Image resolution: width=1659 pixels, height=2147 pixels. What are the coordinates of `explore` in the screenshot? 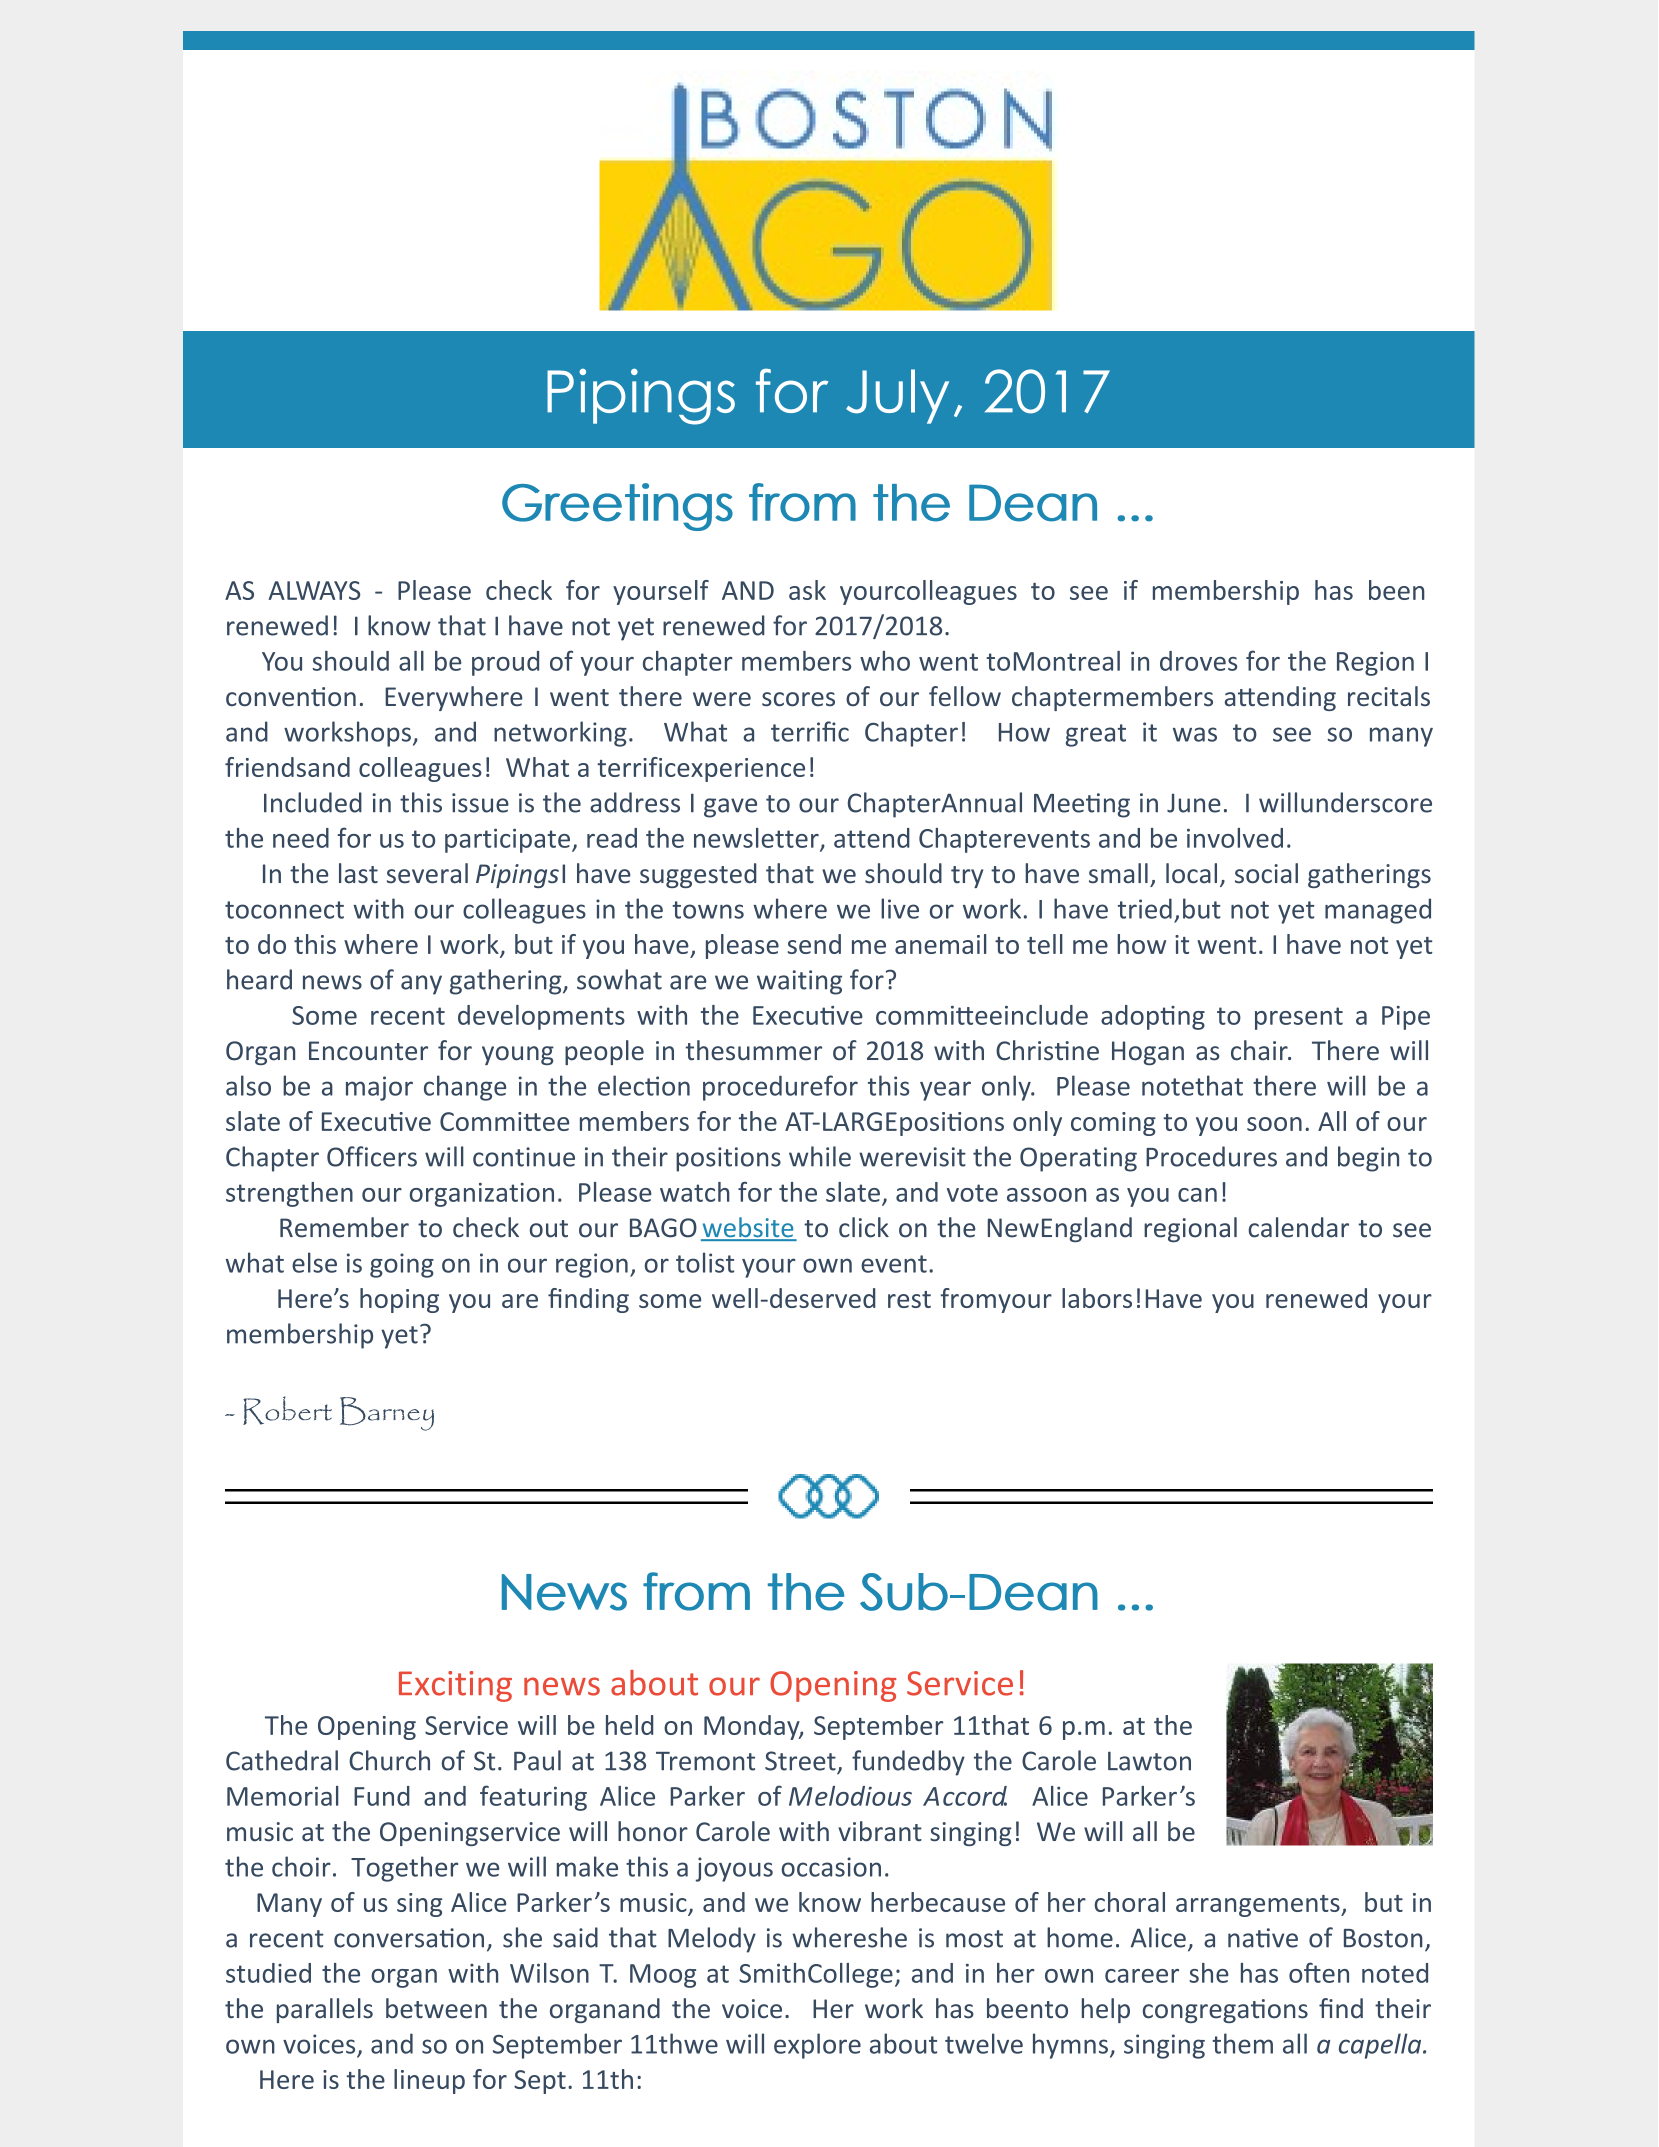 It's located at (817, 2046).
